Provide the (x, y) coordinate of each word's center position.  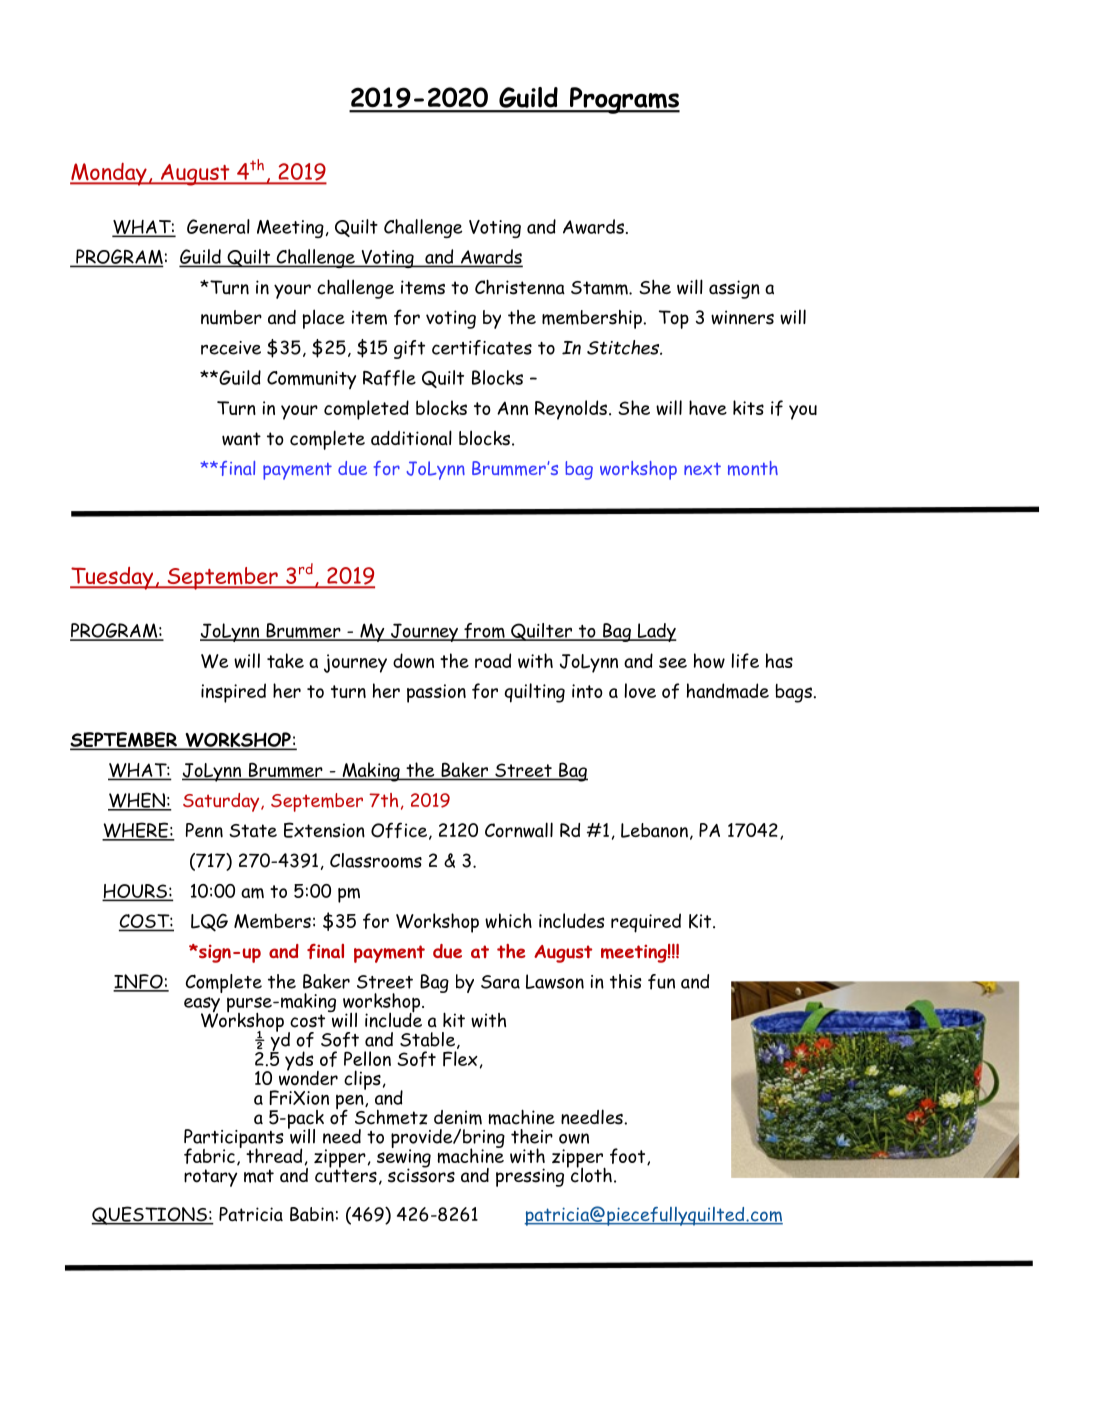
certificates (482, 348)
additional (411, 438)
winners (742, 317)
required (646, 923)
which (508, 920)
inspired (233, 693)
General (218, 226)
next (702, 469)
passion (436, 693)
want (241, 439)
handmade (728, 691)
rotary (210, 1178)
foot (629, 1156)
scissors (421, 1174)
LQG (209, 923)
